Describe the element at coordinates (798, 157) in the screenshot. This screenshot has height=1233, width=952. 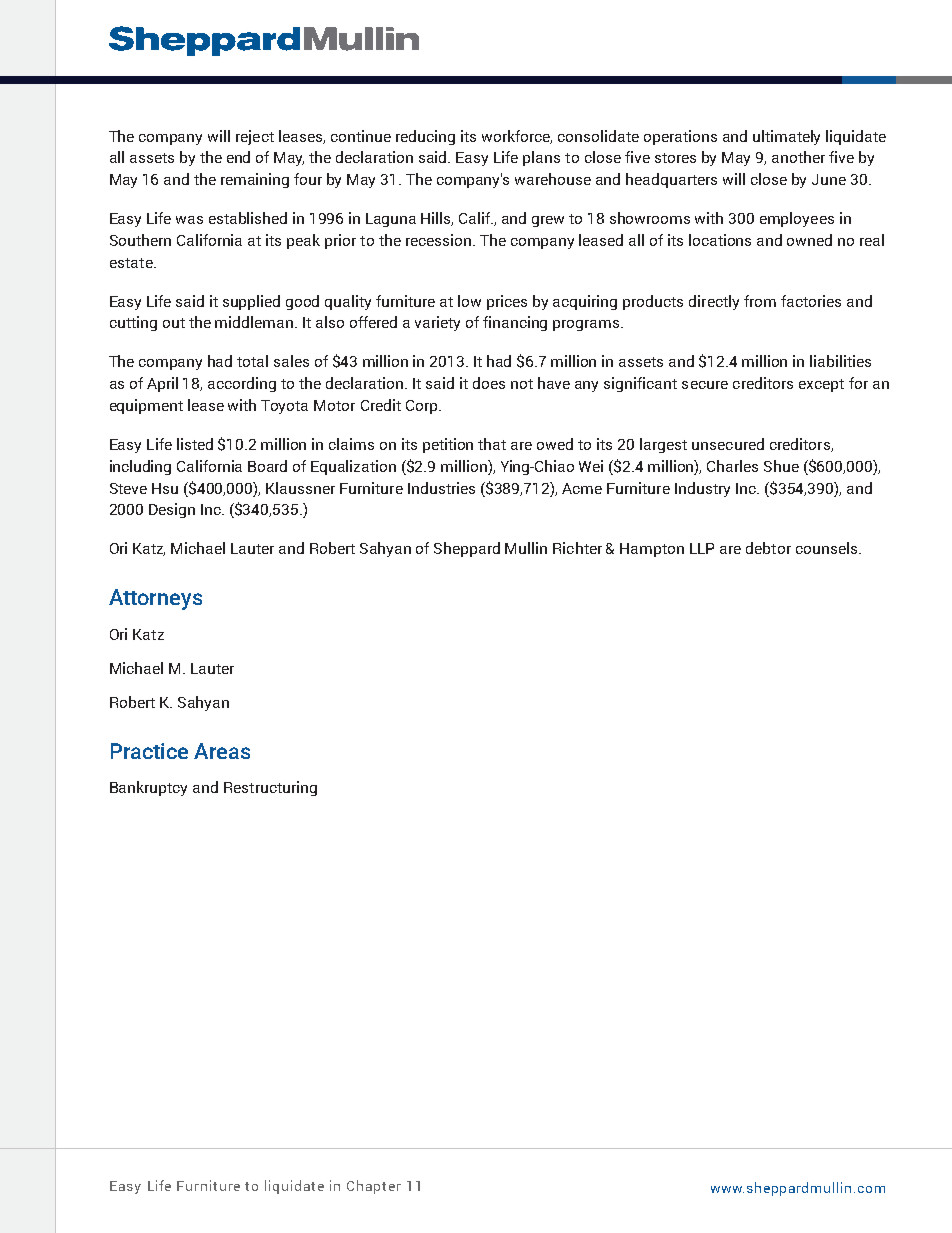
I see `another` at that location.
